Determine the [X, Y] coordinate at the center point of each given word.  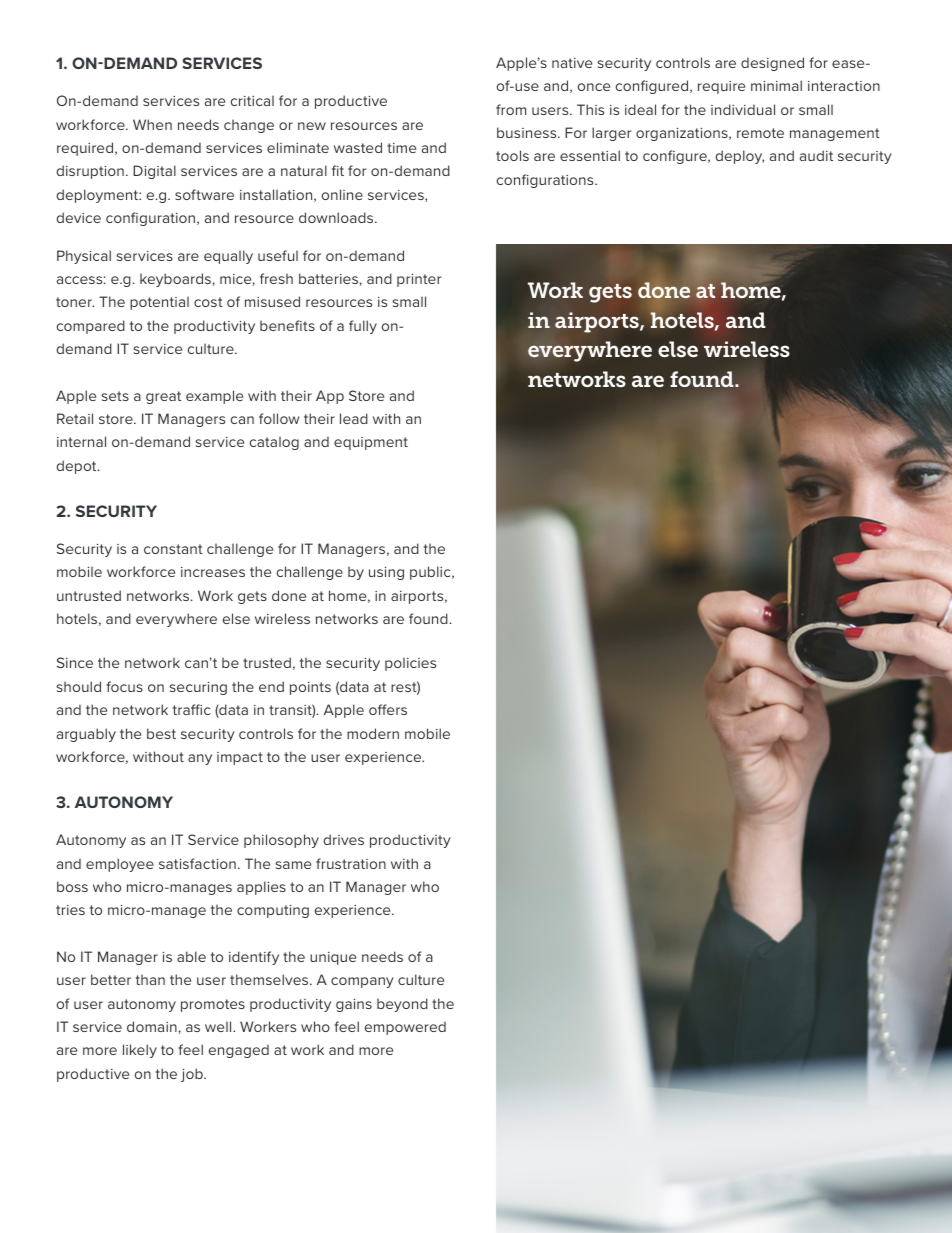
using [386, 573]
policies [410, 664]
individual [743, 109]
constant [173, 549]
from [511, 109]
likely [140, 1051]
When [152, 124]
